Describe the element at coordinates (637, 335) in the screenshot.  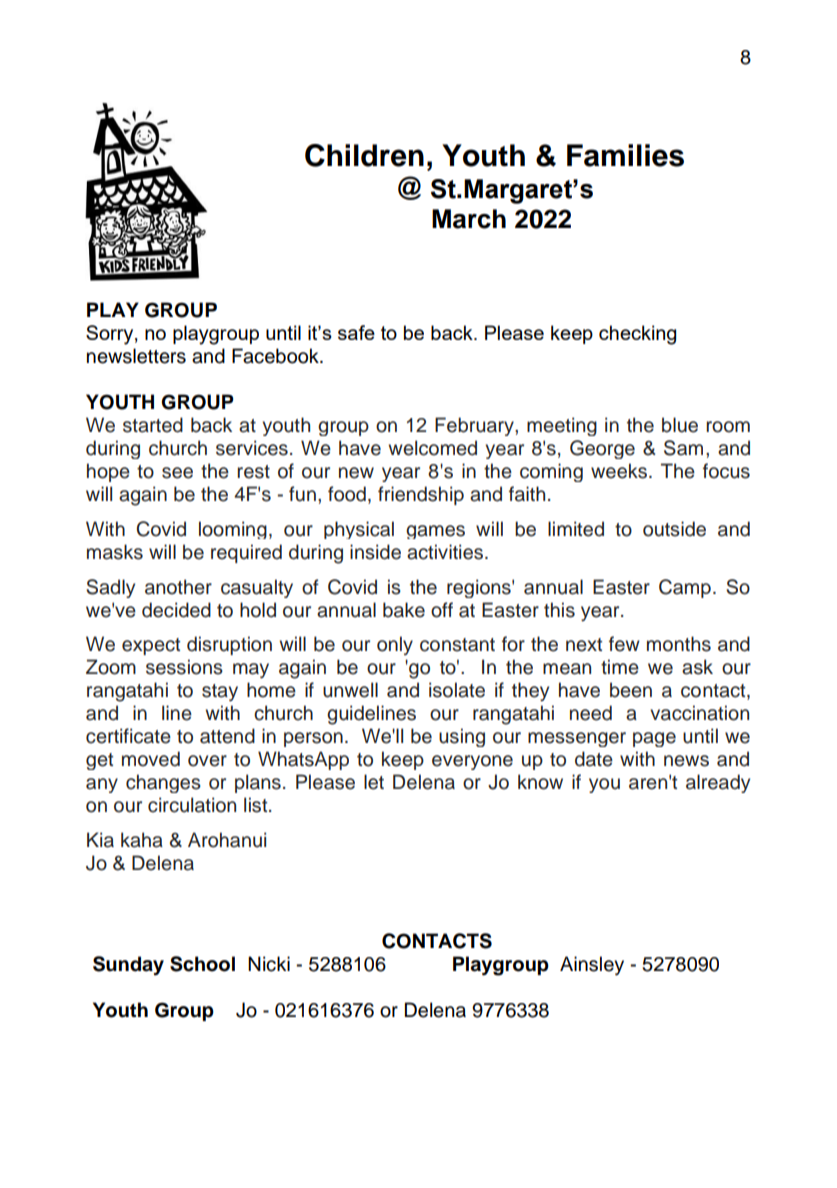
I see `checking` at that location.
